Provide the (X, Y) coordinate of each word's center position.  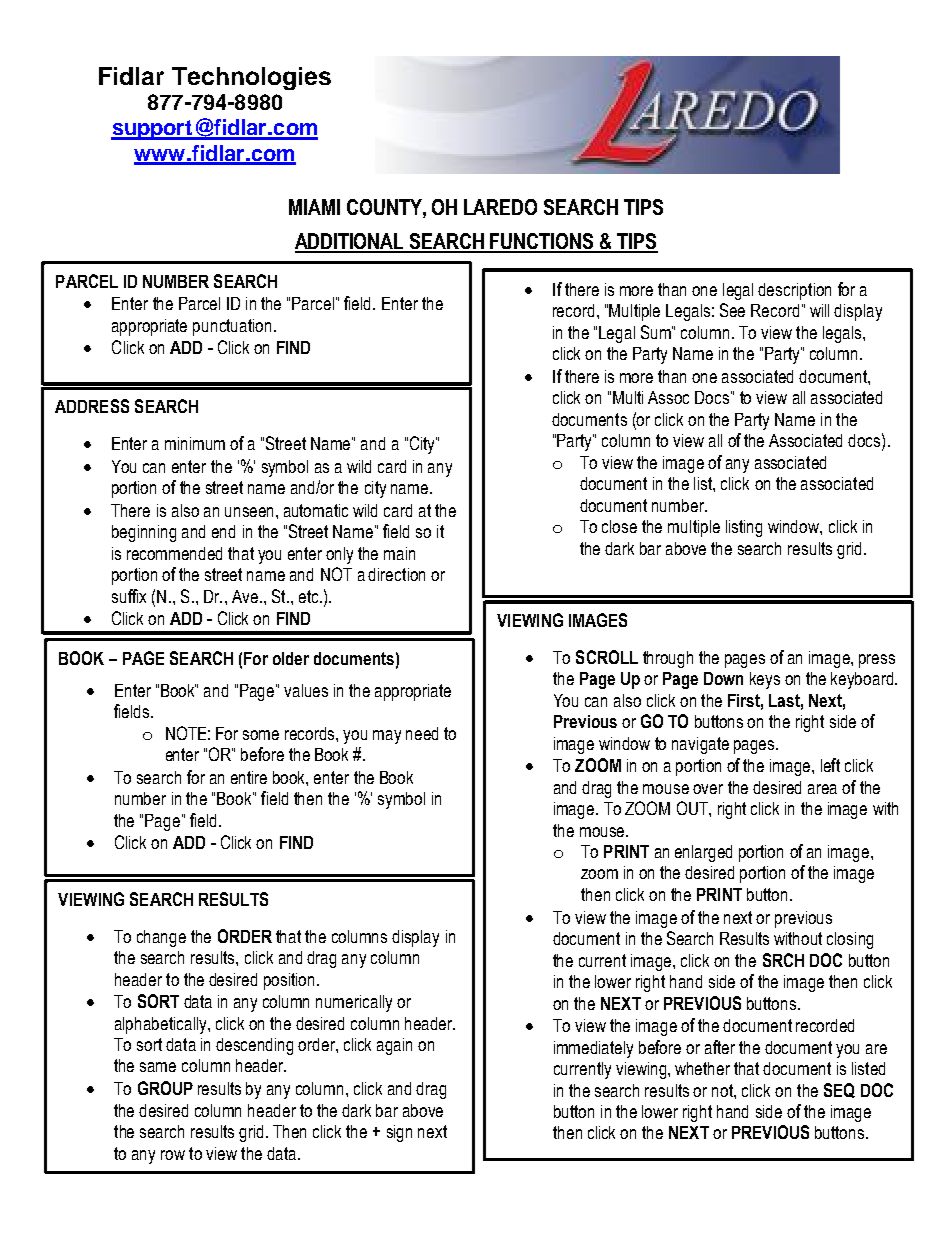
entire (249, 777)
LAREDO (500, 207)
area (822, 789)
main (399, 553)
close (619, 526)
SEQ (839, 1090)
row (173, 1155)
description (794, 291)
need (422, 733)
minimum (195, 443)
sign (399, 1133)
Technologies (251, 78)
